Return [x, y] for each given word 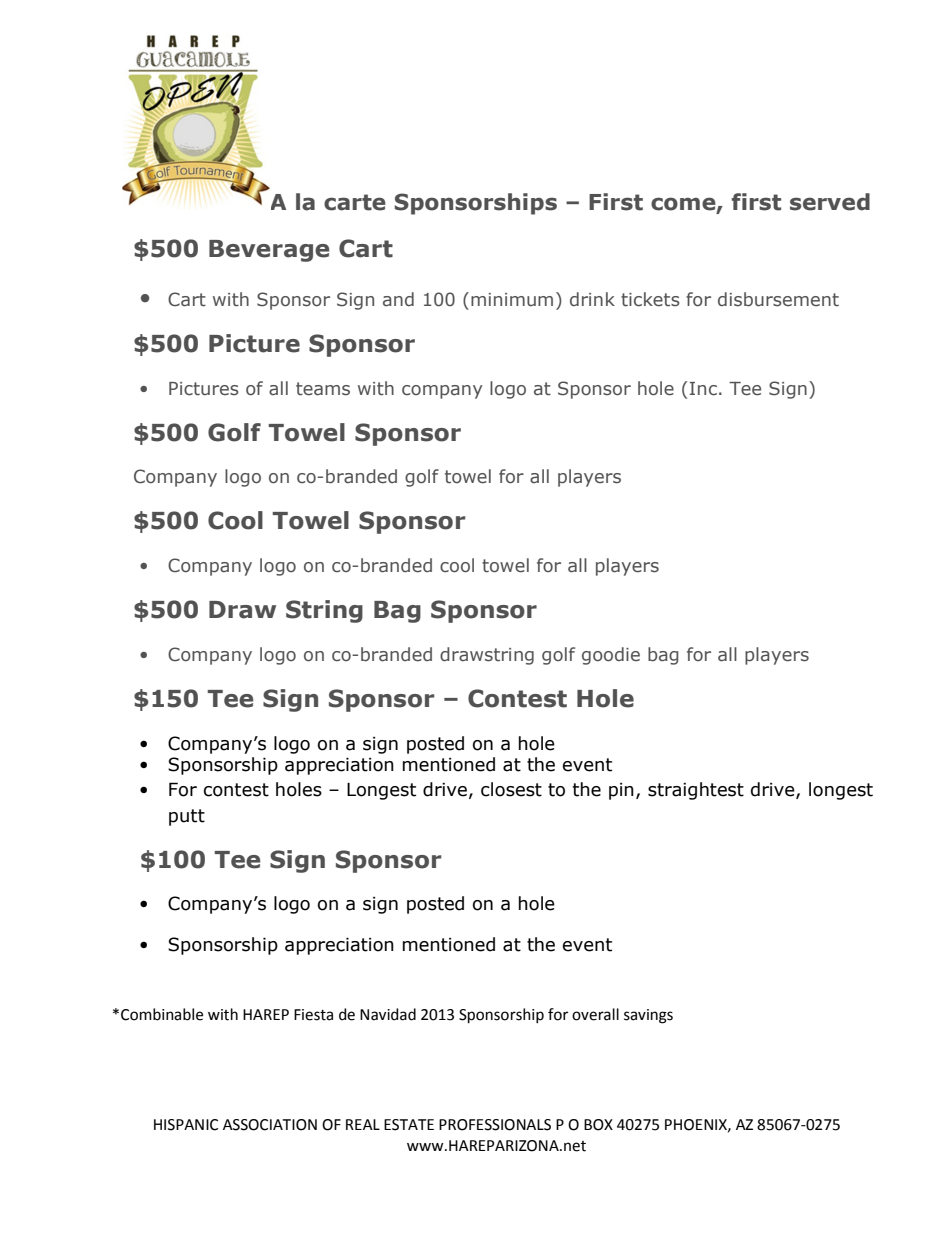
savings [648, 1016]
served [830, 202]
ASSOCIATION [270, 1125]
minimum [512, 299]
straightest [696, 791]
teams [323, 389]
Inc [703, 389]
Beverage [269, 251]
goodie [611, 656]
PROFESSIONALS [495, 1125]
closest [511, 789]
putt [187, 817]
